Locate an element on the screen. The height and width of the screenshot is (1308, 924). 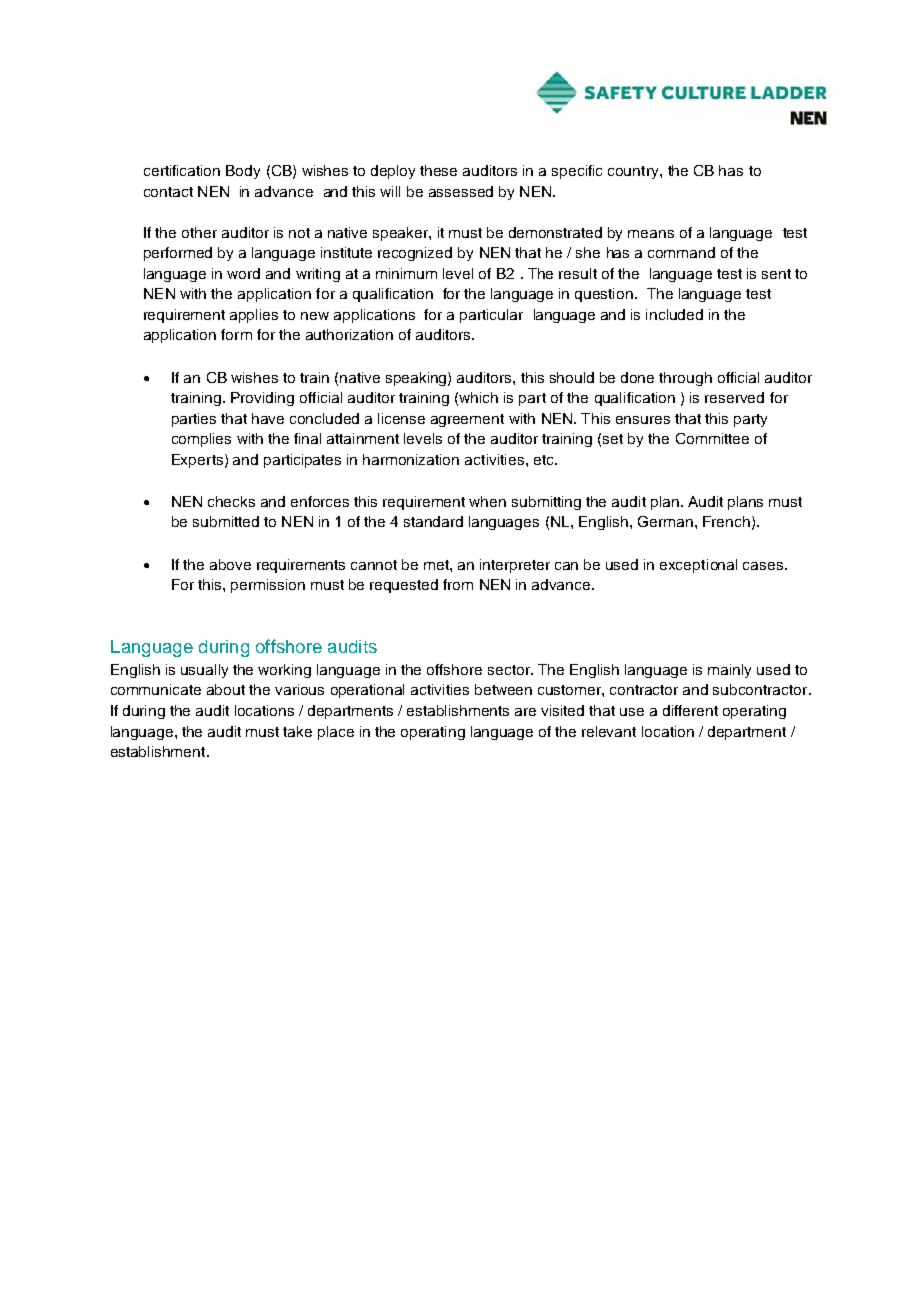
included is located at coordinates (674, 314).
